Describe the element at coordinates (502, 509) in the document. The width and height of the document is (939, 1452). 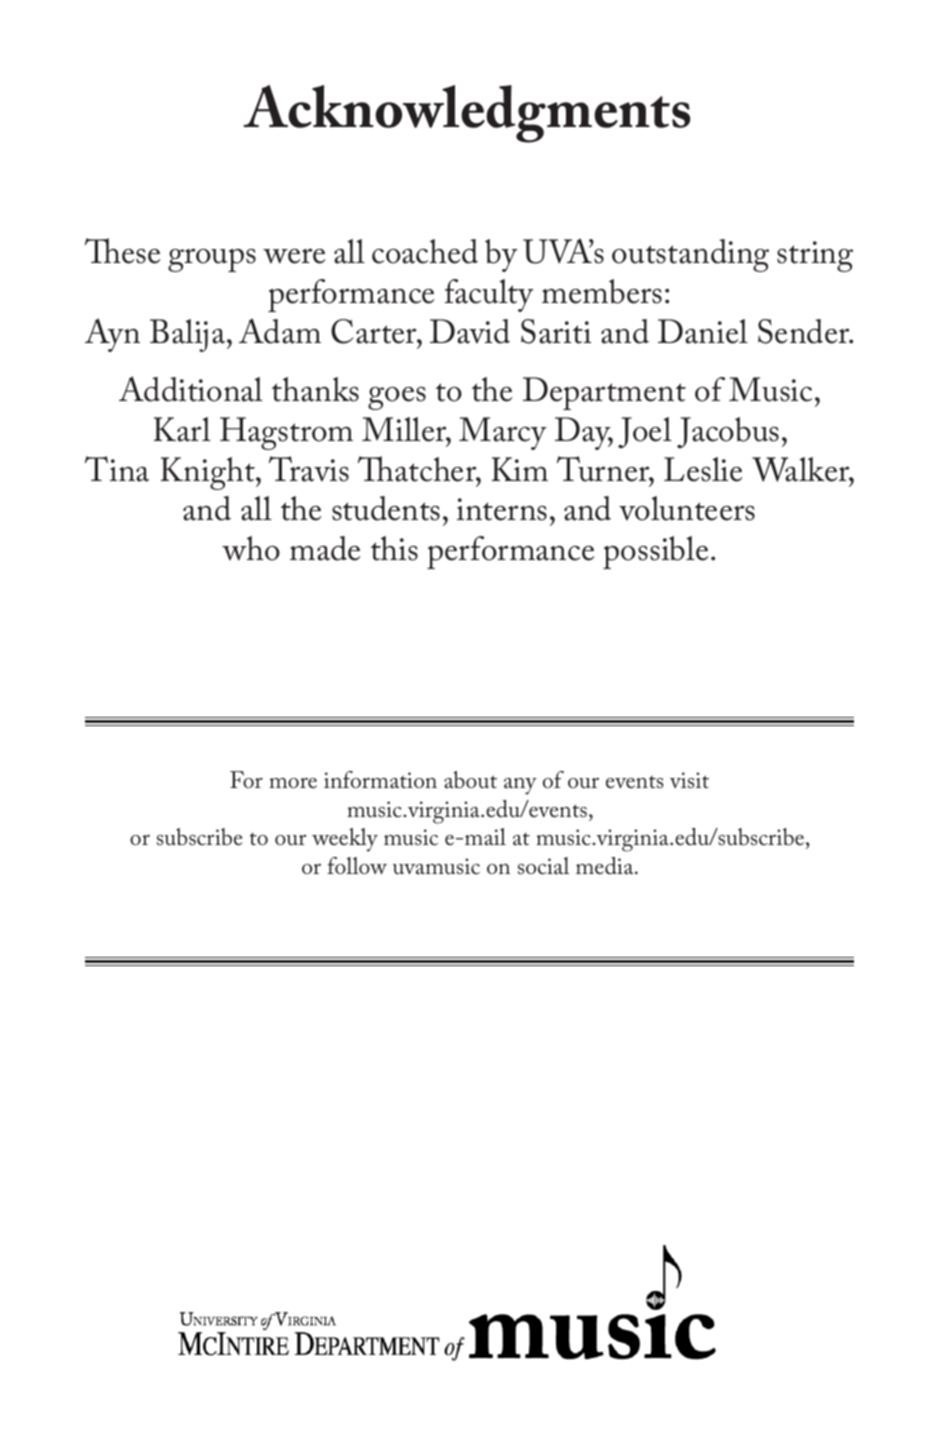
I see `interns` at that location.
